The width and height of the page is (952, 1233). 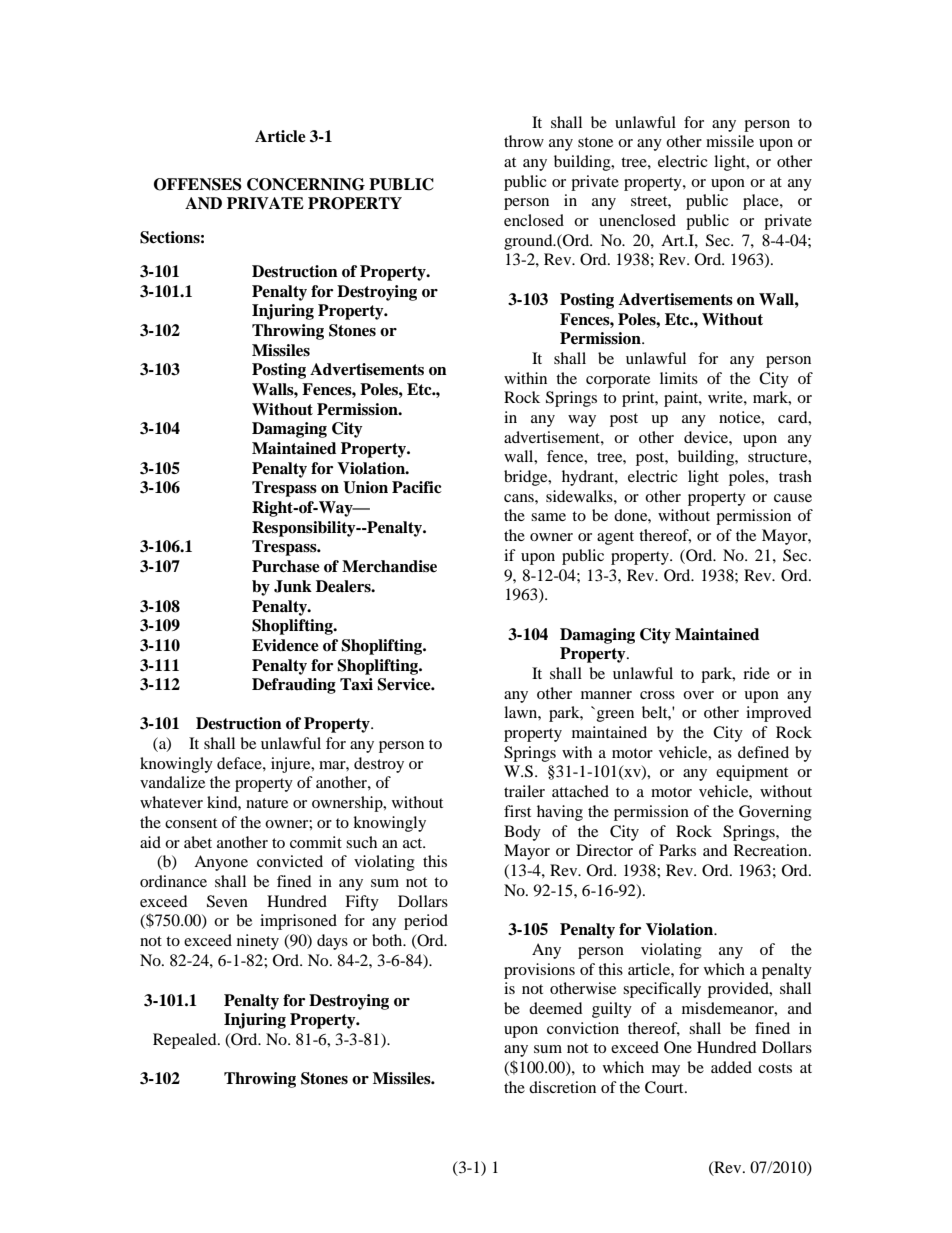 I want to click on place, so click(x=762, y=202).
